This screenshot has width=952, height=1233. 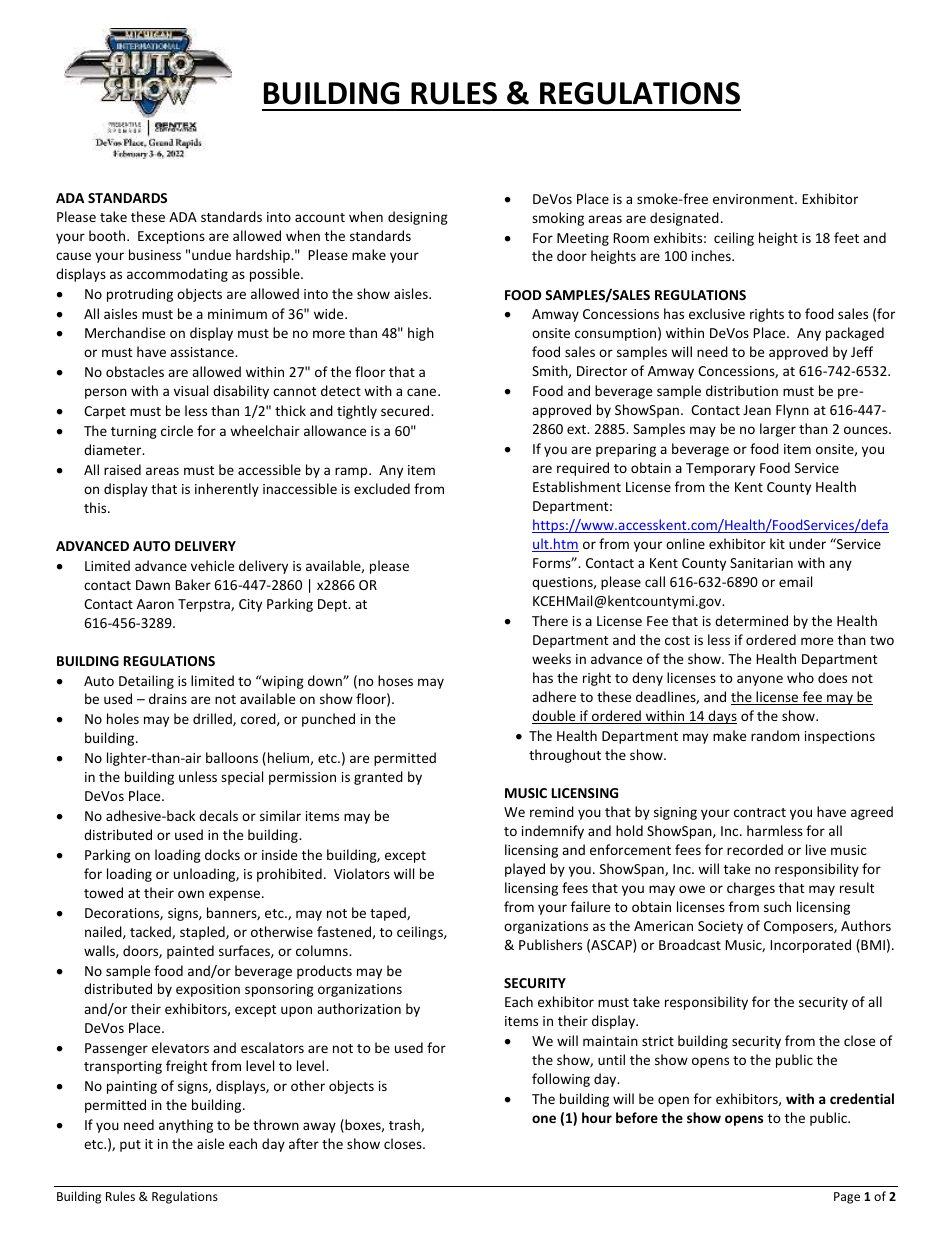 What do you see at coordinates (155, 604) in the screenshot?
I see `Aaron` at bounding box center [155, 604].
